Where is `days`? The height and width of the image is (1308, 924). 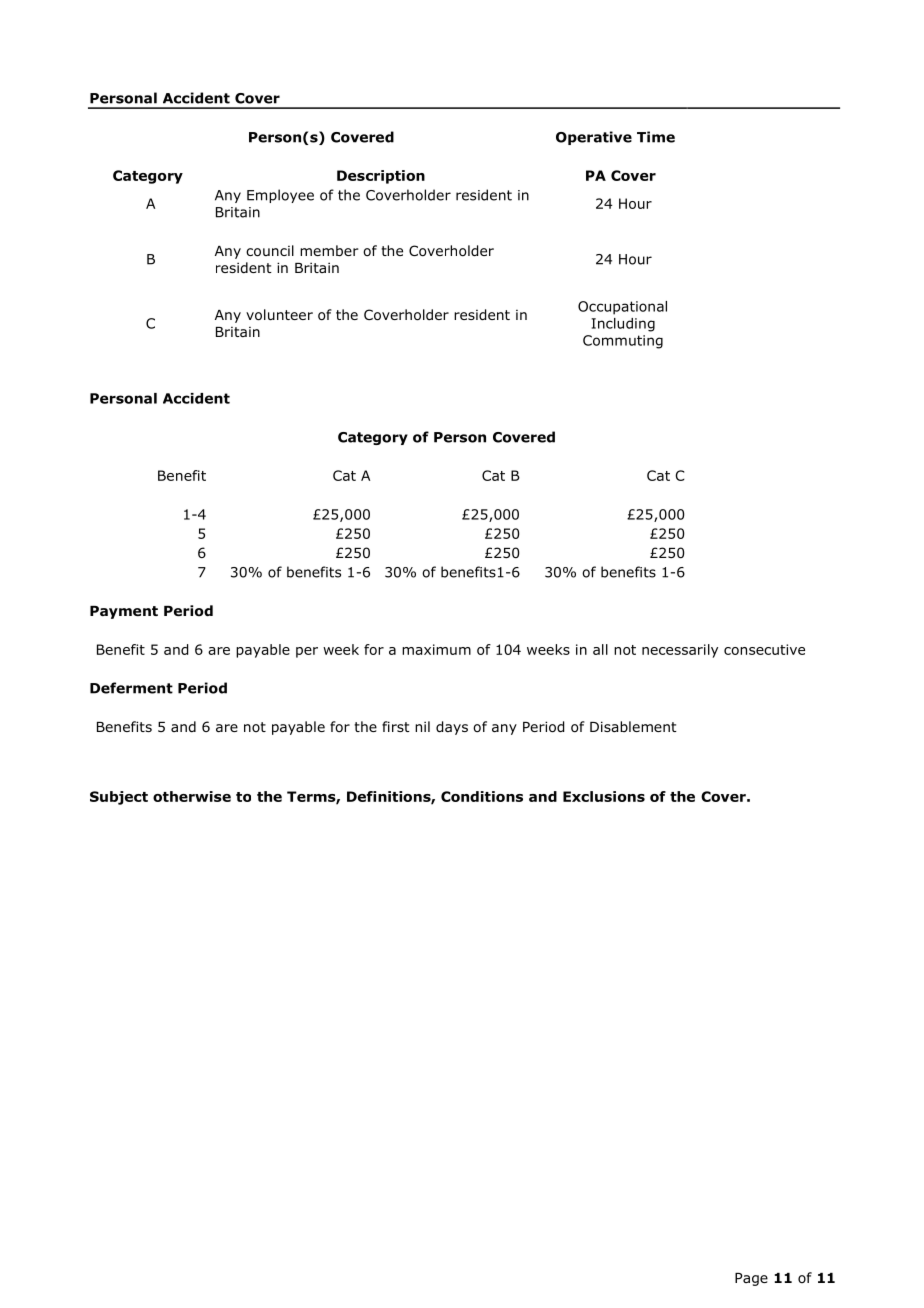
days is located at coordinates (452, 728).
